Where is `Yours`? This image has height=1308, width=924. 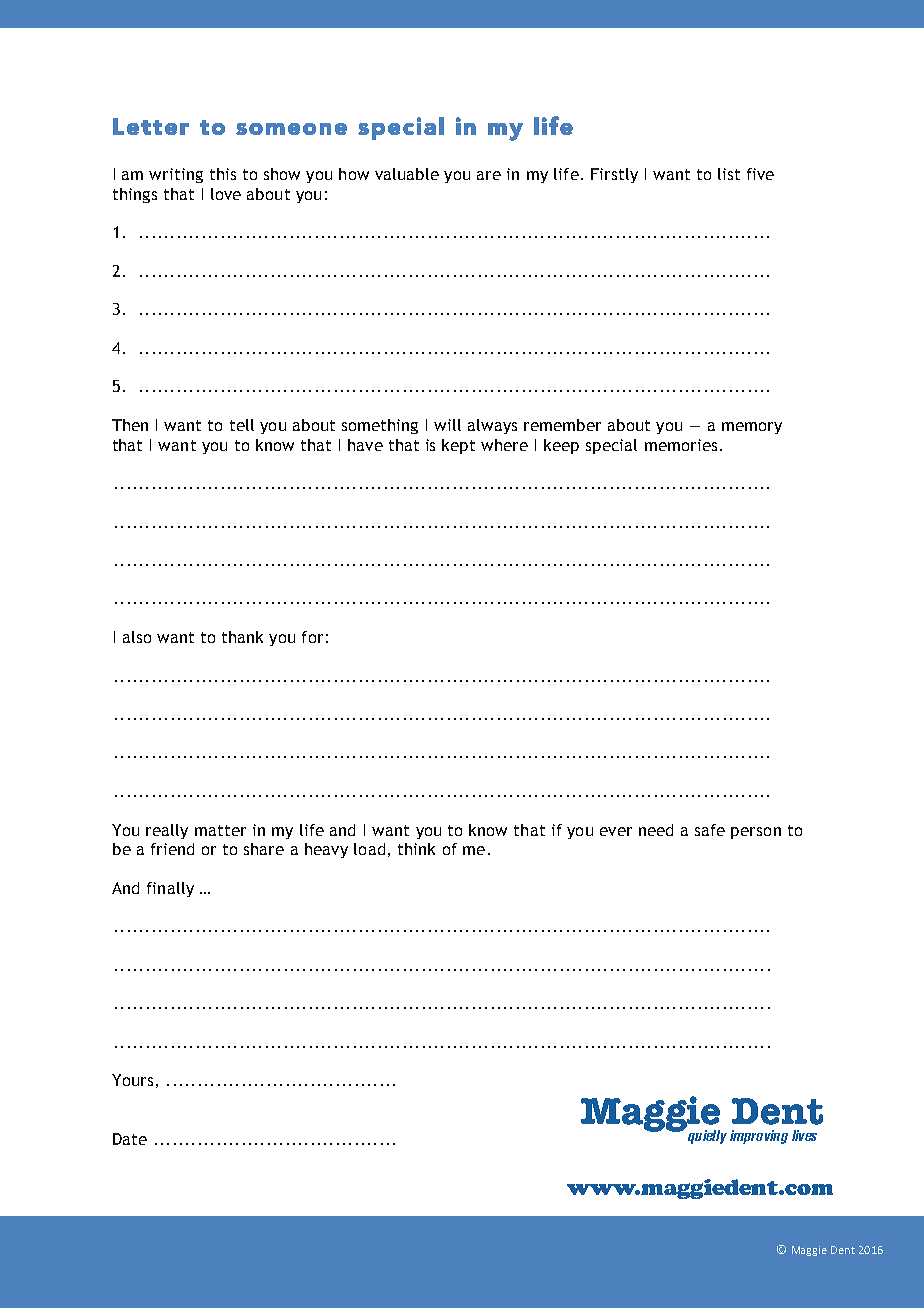
Yours is located at coordinates (132, 1080).
